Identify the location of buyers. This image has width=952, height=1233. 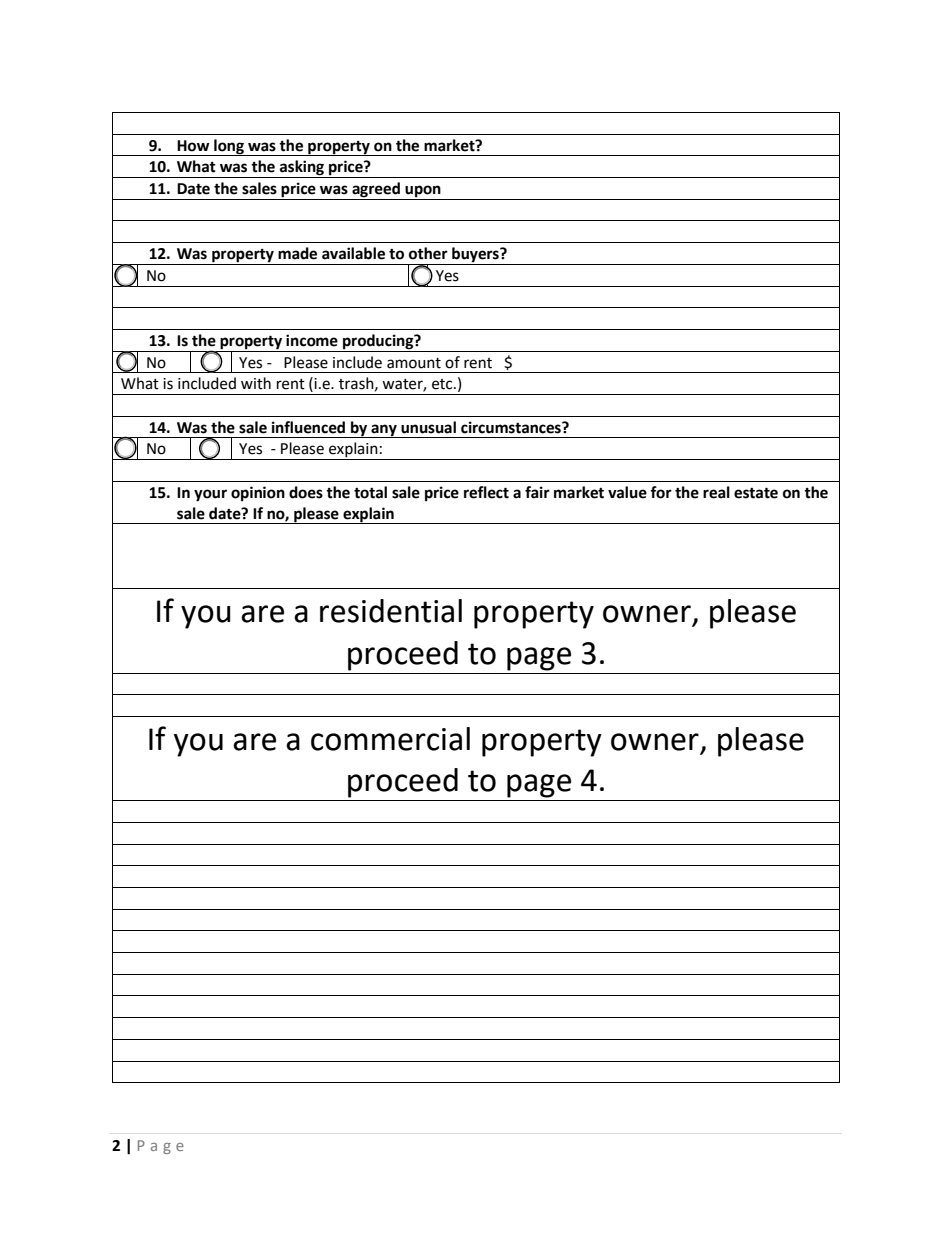
(475, 256).
